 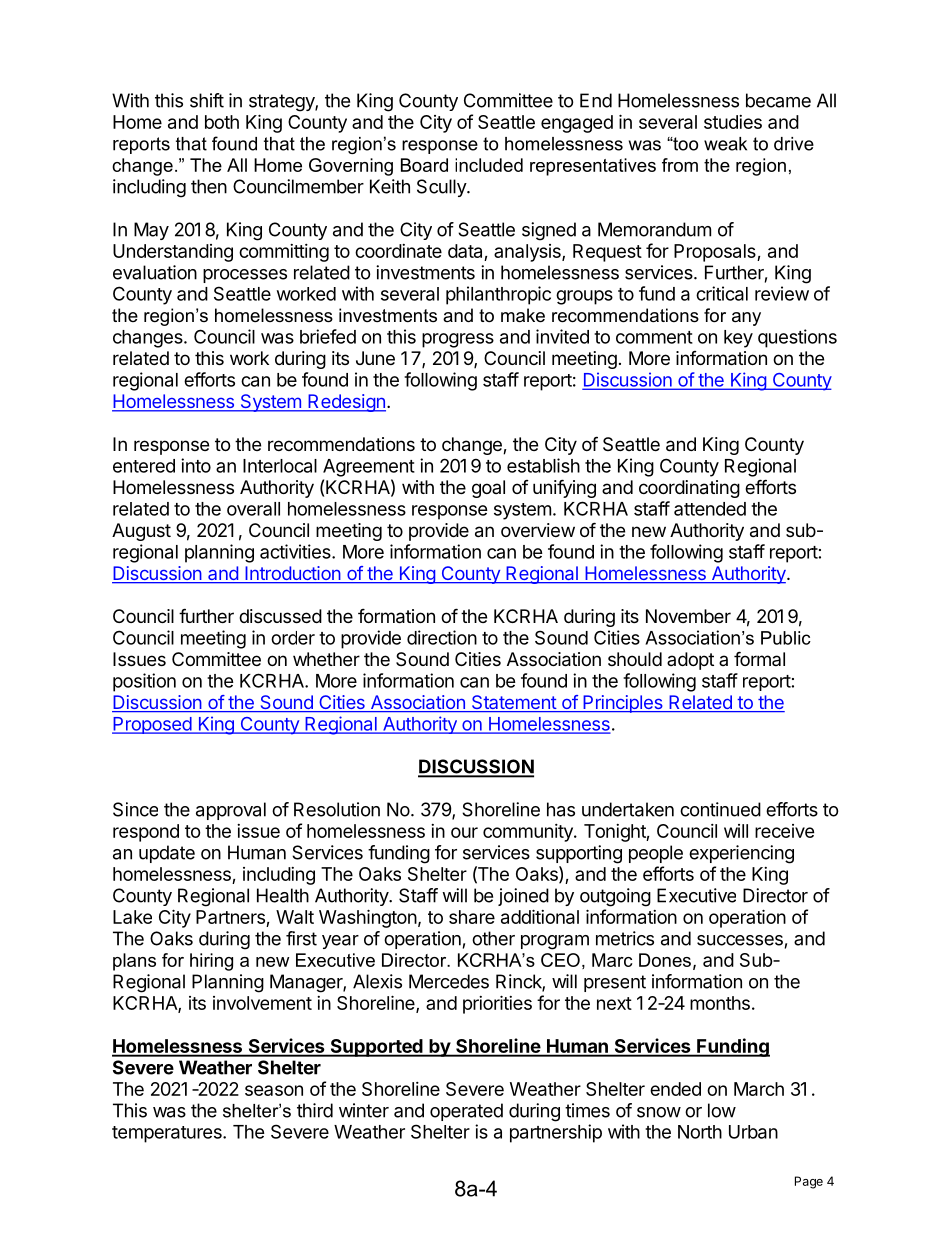 What do you see at coordinates (222, 122) in the document?
I see `both` at bounding box center [222, 122].
